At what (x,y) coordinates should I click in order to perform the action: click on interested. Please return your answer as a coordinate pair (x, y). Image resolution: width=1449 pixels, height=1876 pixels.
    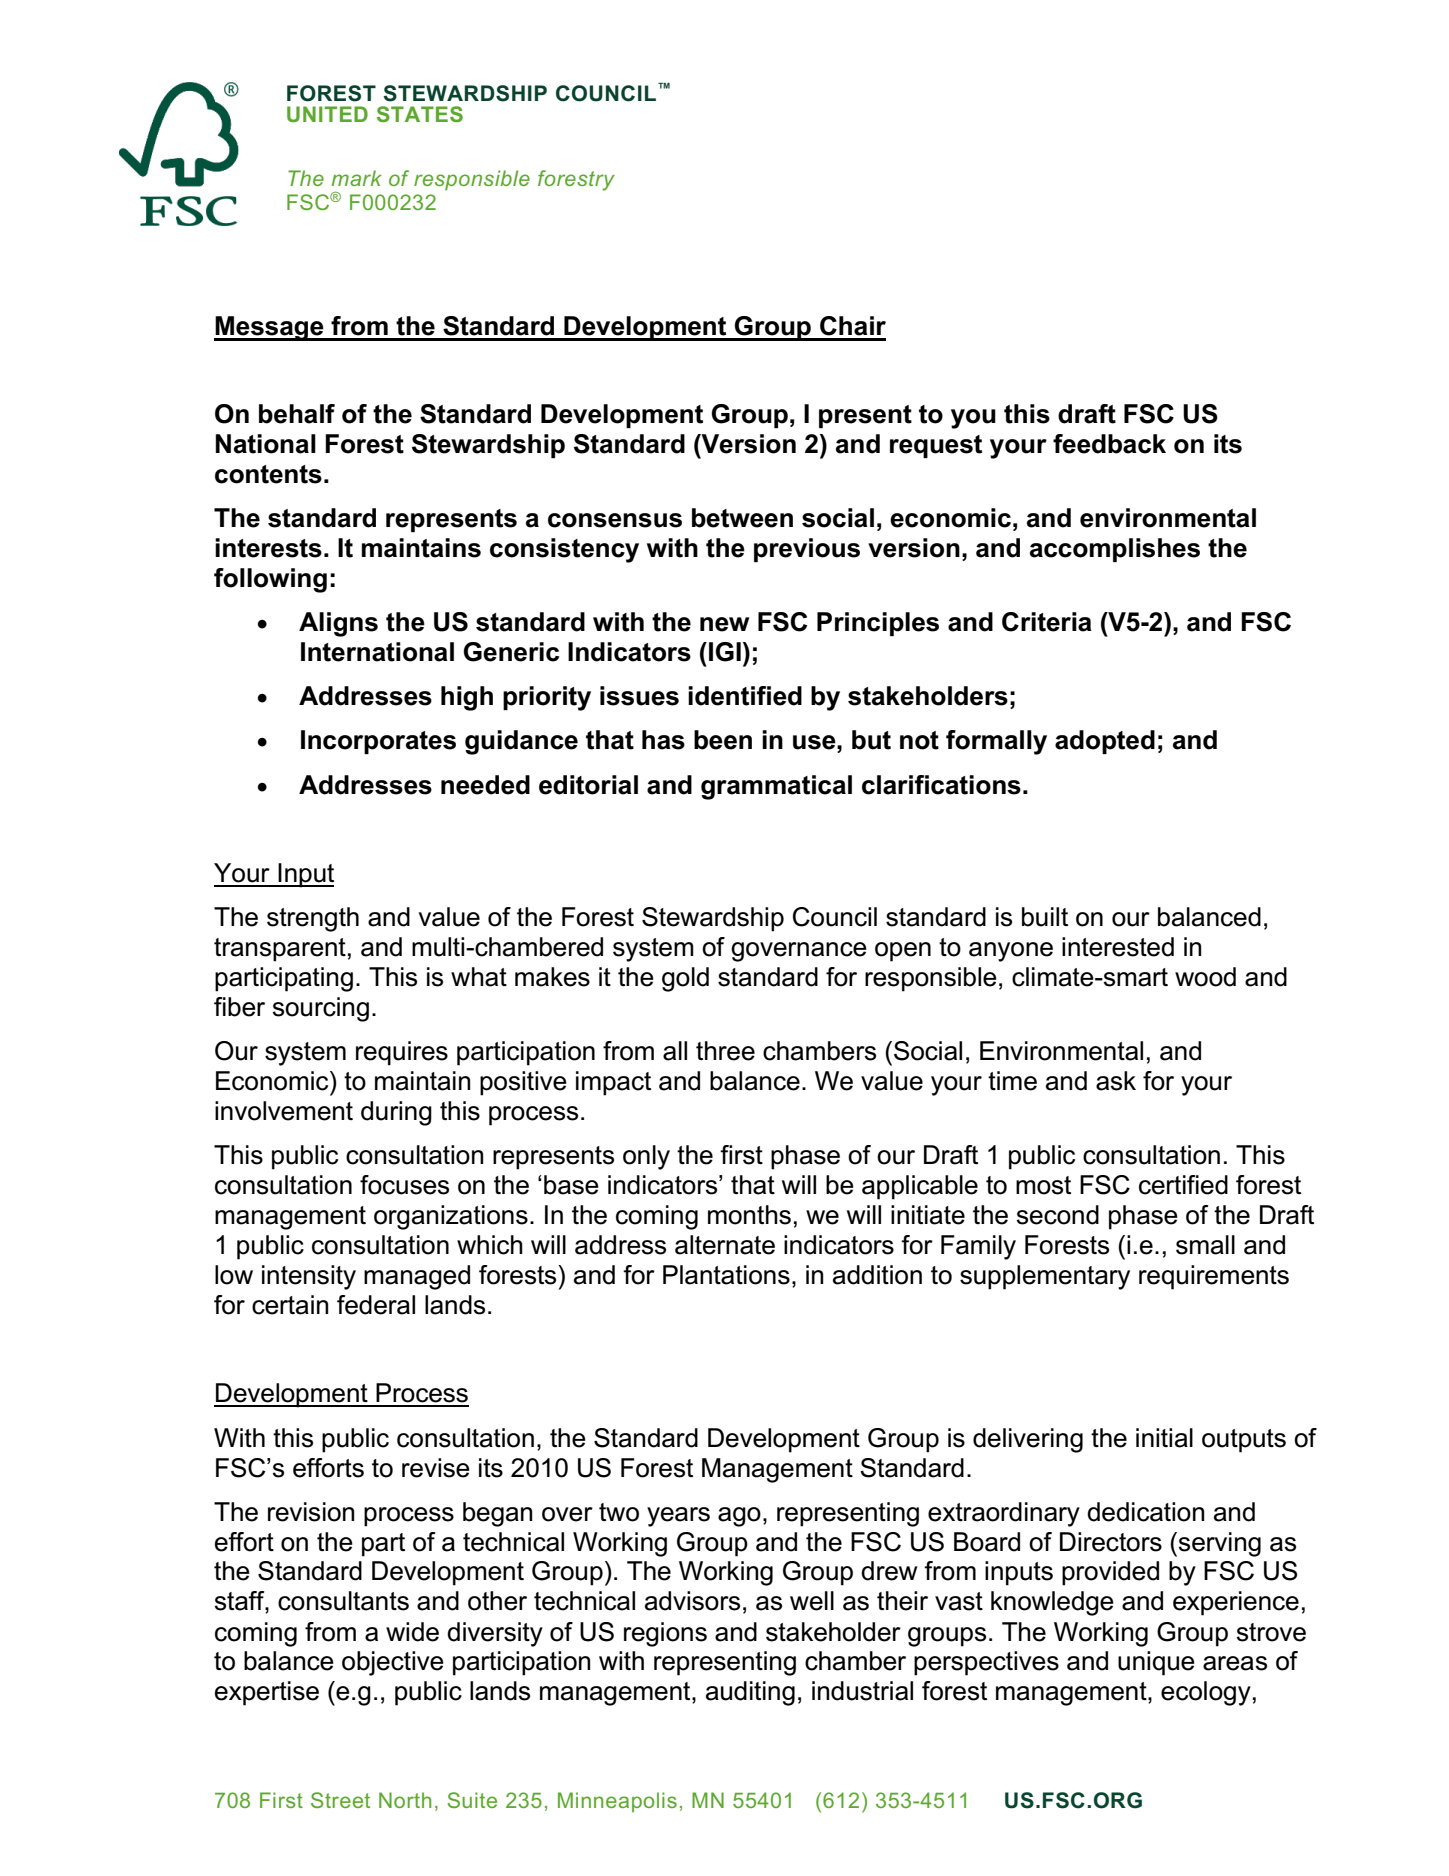
    Looking at the image, I should click on (1118, 947).
